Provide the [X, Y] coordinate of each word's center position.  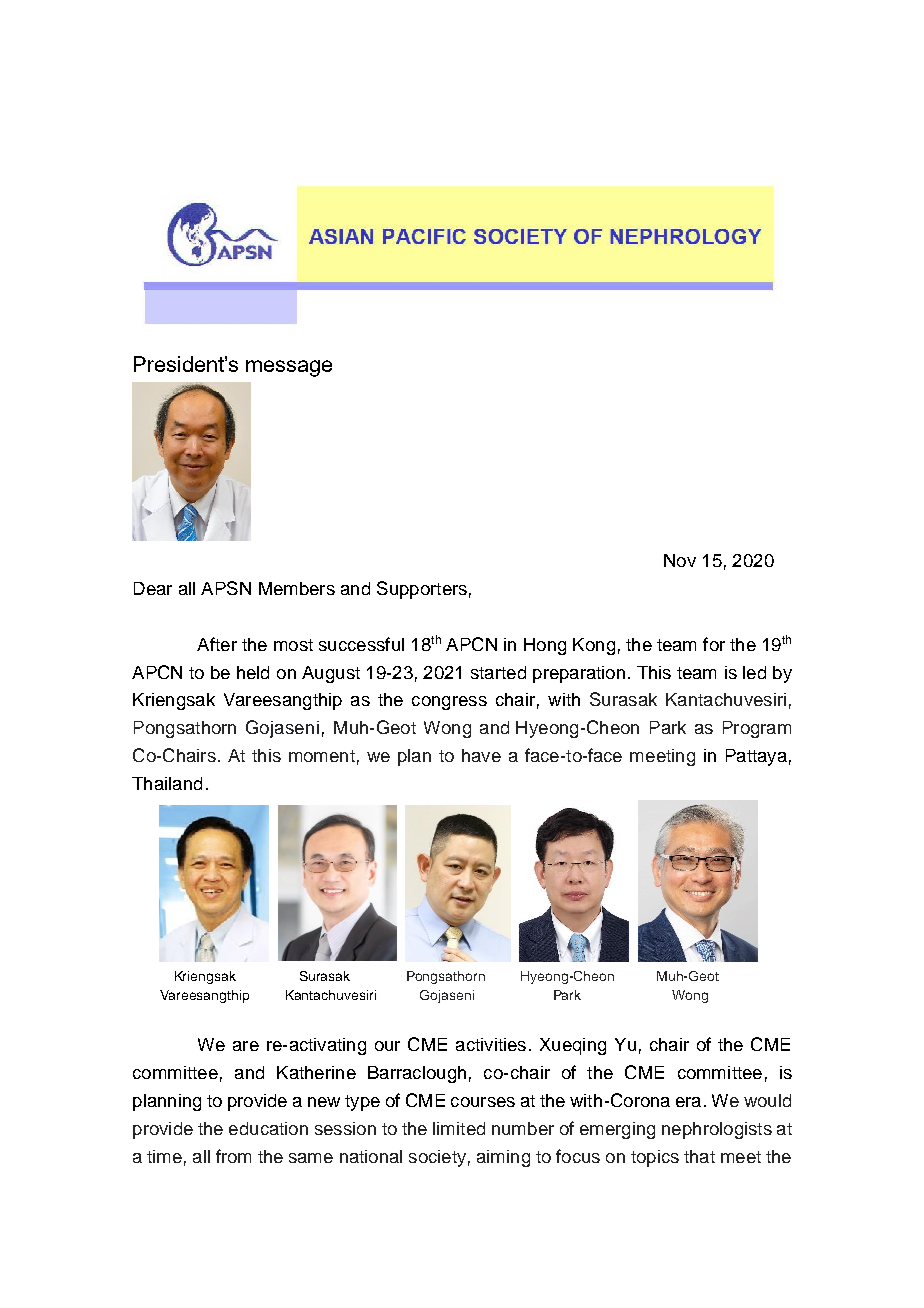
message [289, 368]
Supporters [422, 590]
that [699, 1156]
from [233, 1156]
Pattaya [756, 757]
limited [459, 1128]
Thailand [167, 783]
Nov [680, 560]
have [481, 755]
